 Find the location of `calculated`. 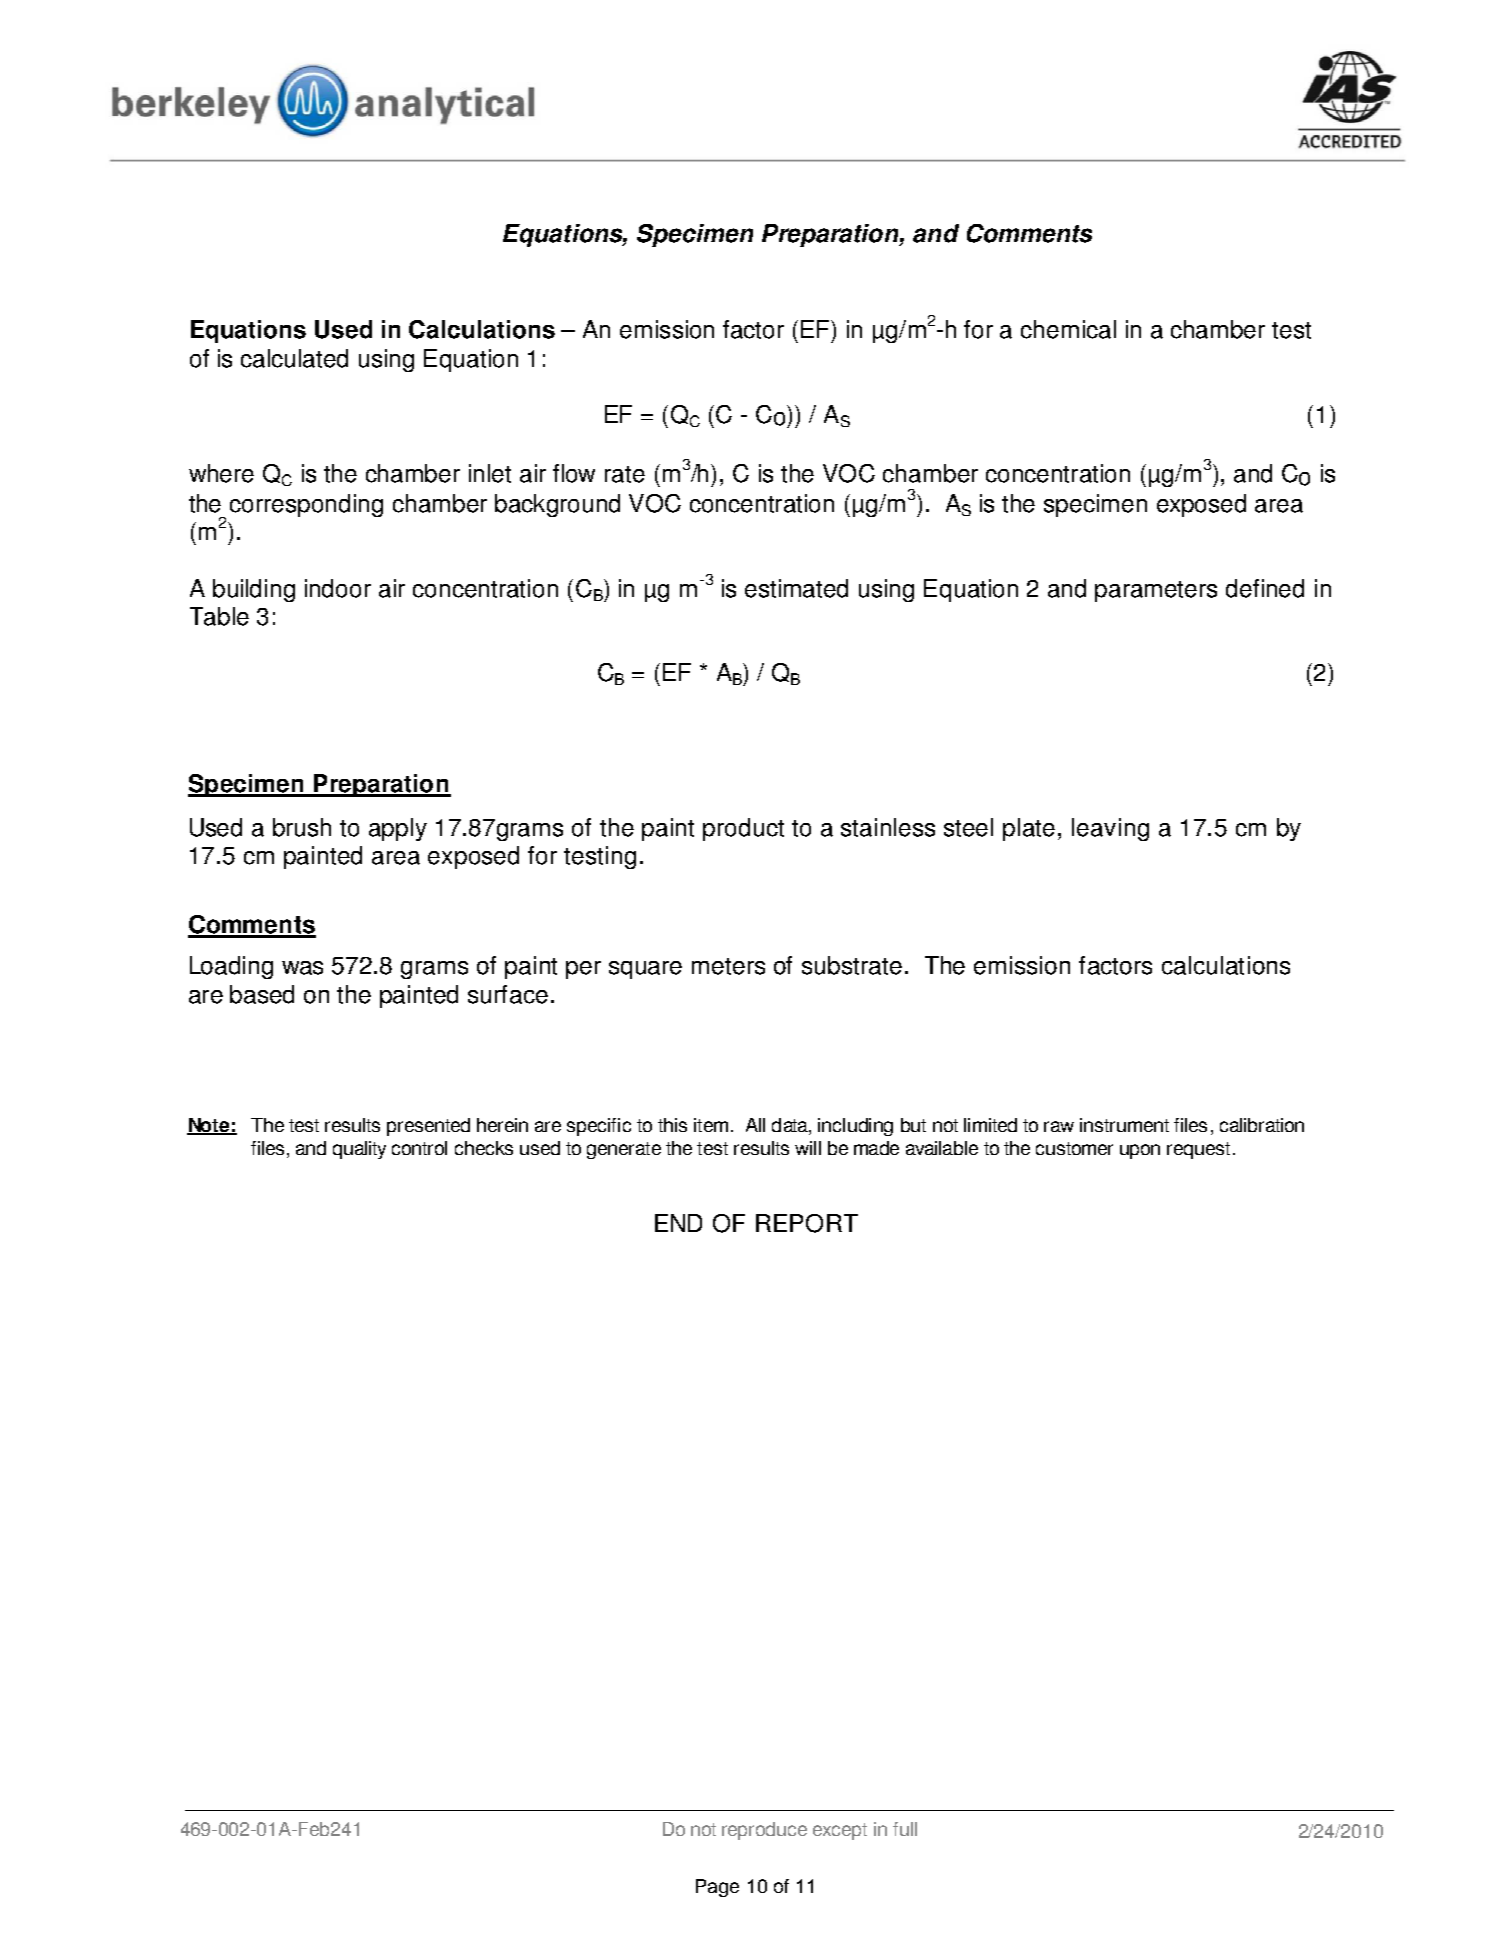

calculated is located at coordinates (294, 358).
